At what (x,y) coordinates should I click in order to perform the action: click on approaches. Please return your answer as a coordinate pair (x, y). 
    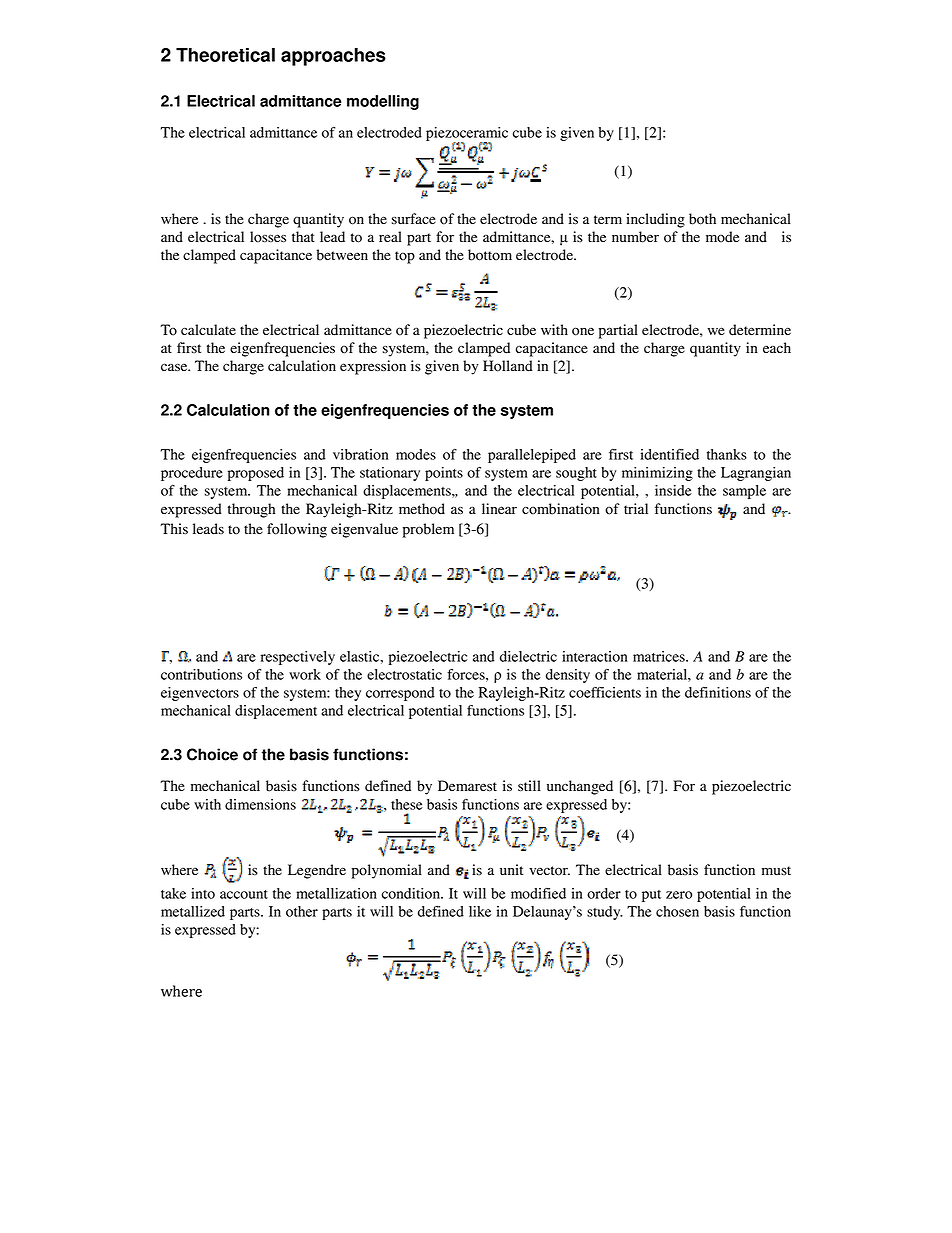
    Looking at the image, I should click on (333, 57).
